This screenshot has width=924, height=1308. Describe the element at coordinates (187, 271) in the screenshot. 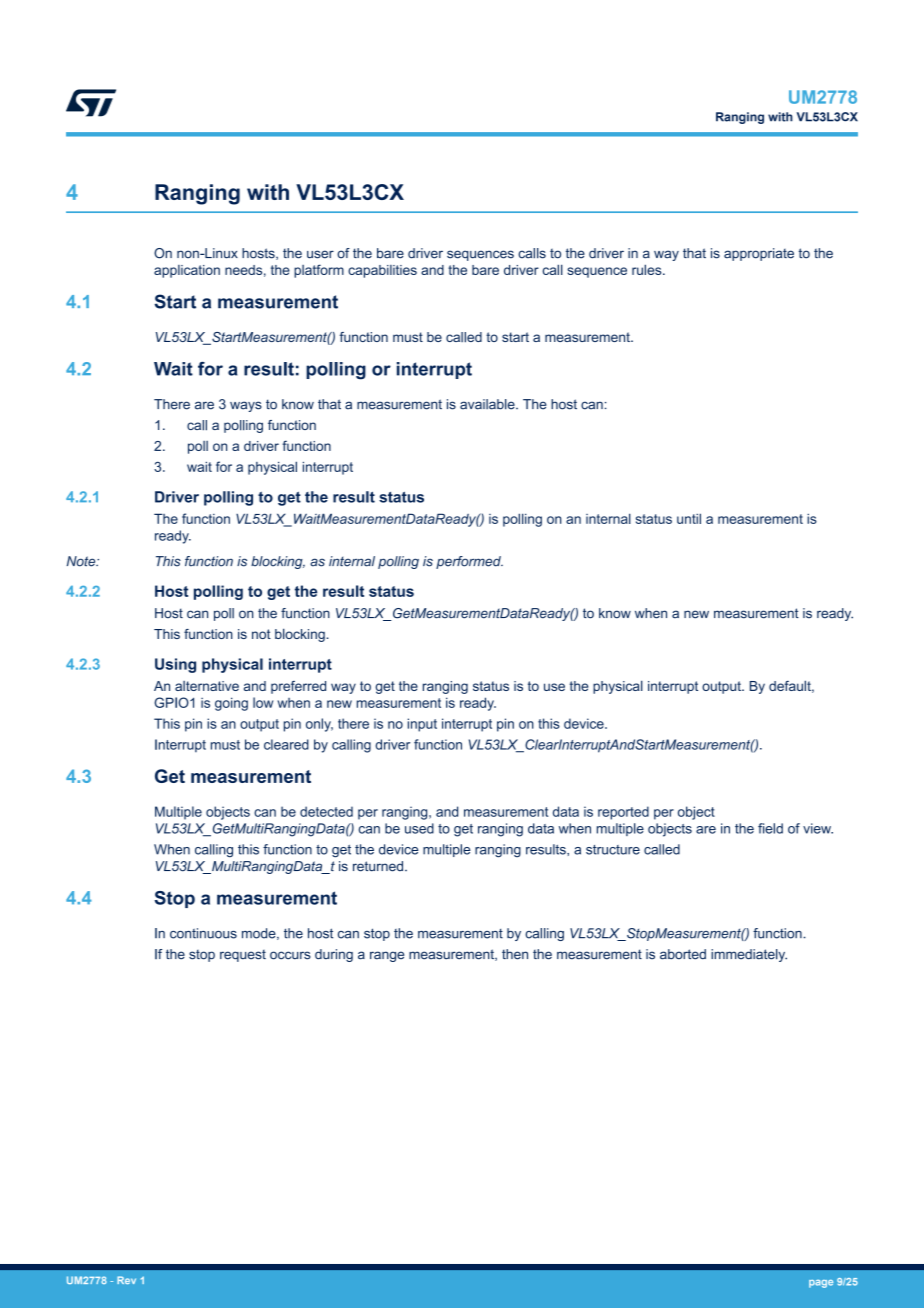

I see `application` at that location.
